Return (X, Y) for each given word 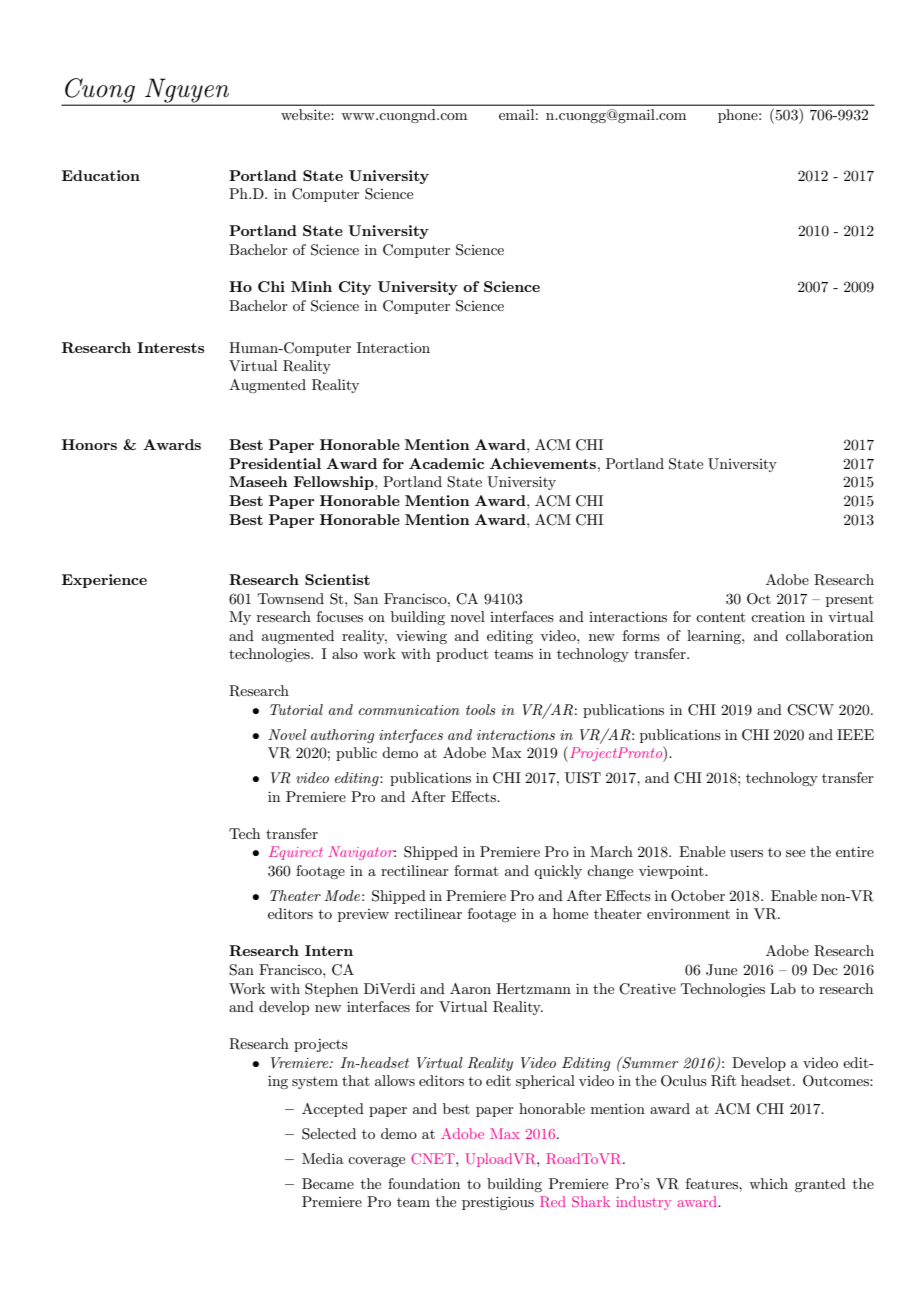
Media (323, 1158)
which (768, 1183)
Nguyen (187, 91)
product (462, 655)
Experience (104, 581)
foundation (424, 1183)
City (355, 288)
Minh (311, 286)
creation (778, 616)
